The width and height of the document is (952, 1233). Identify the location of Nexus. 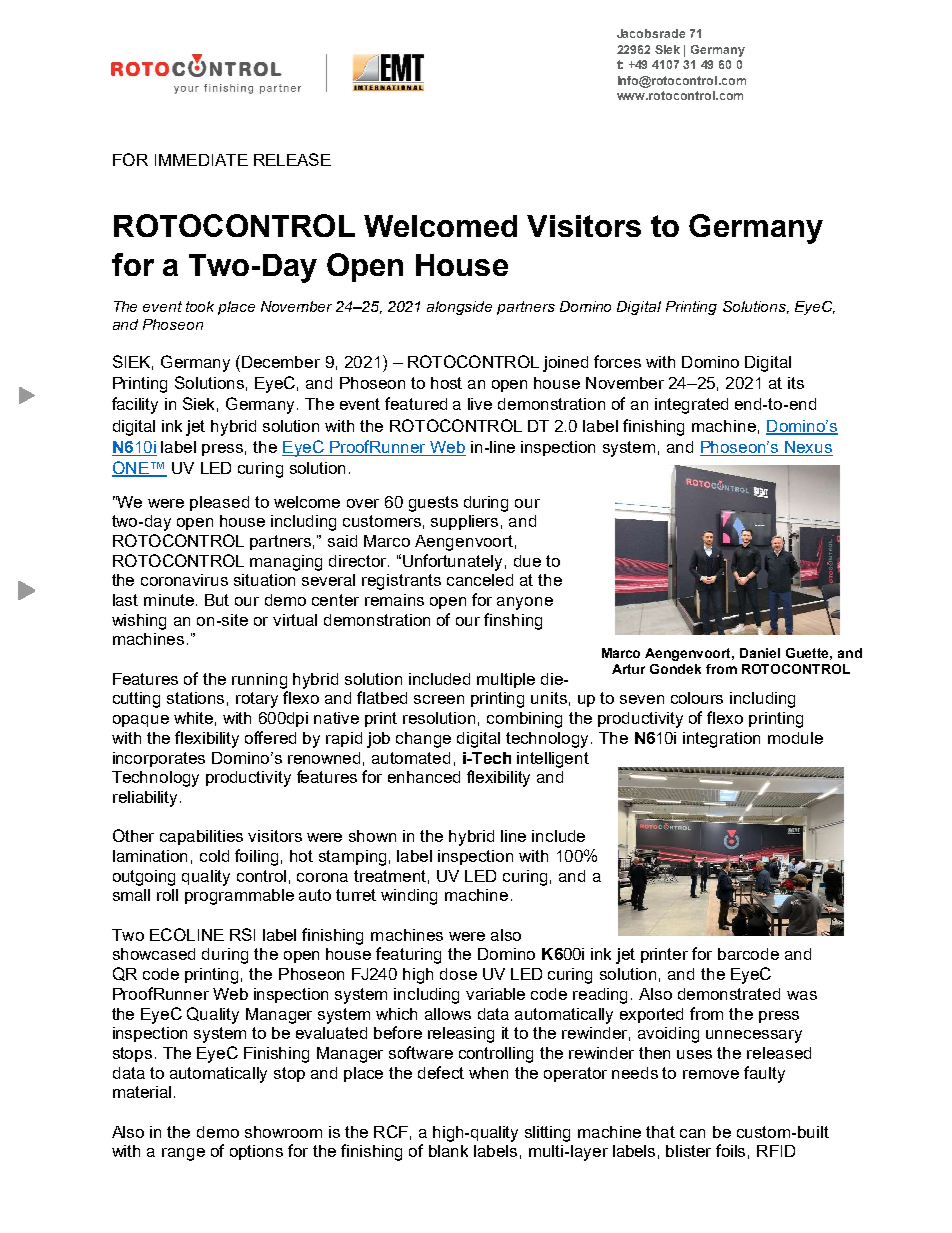
(808, 448).
